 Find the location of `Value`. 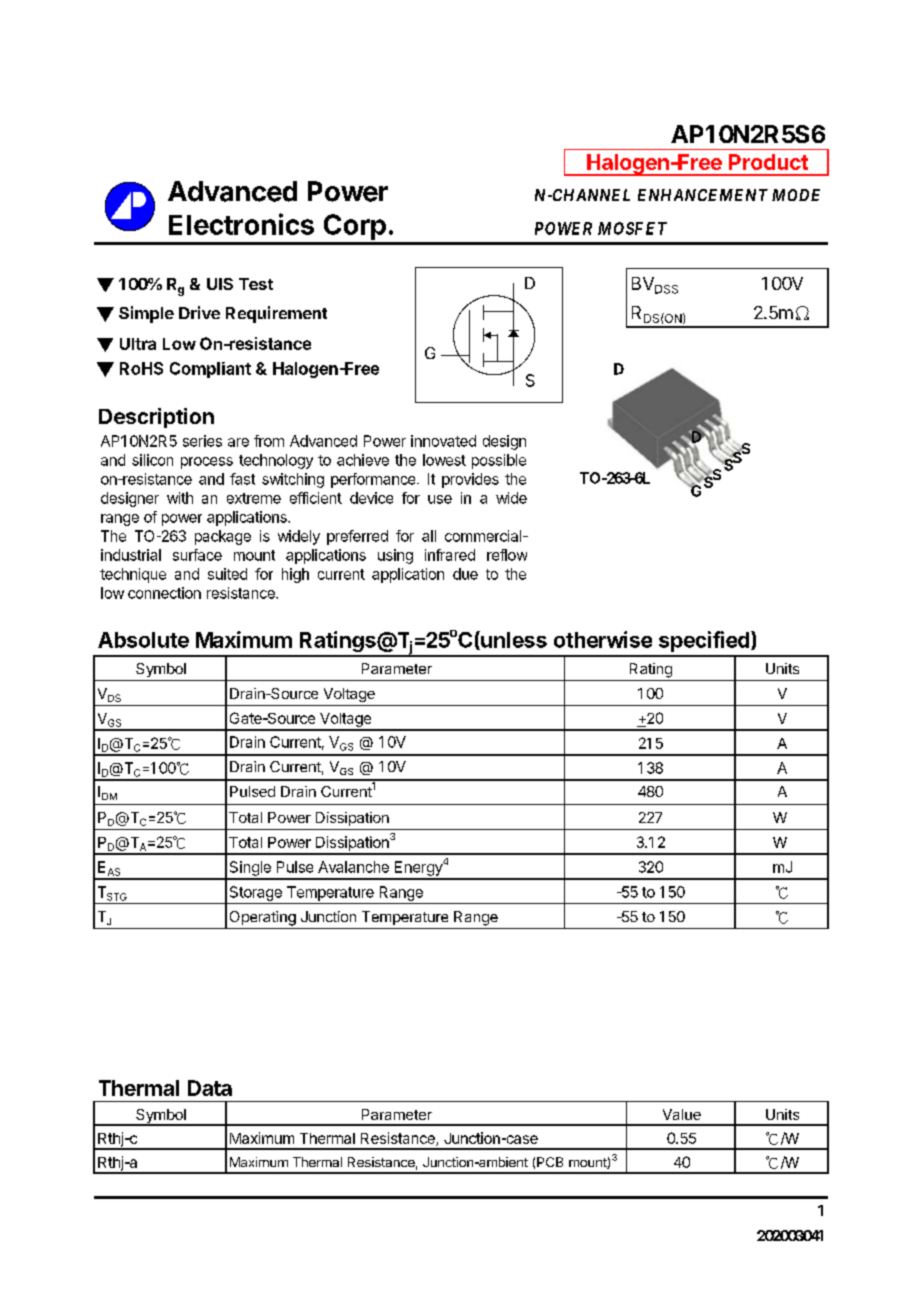

Value is located at coordinates (682, 1114).
